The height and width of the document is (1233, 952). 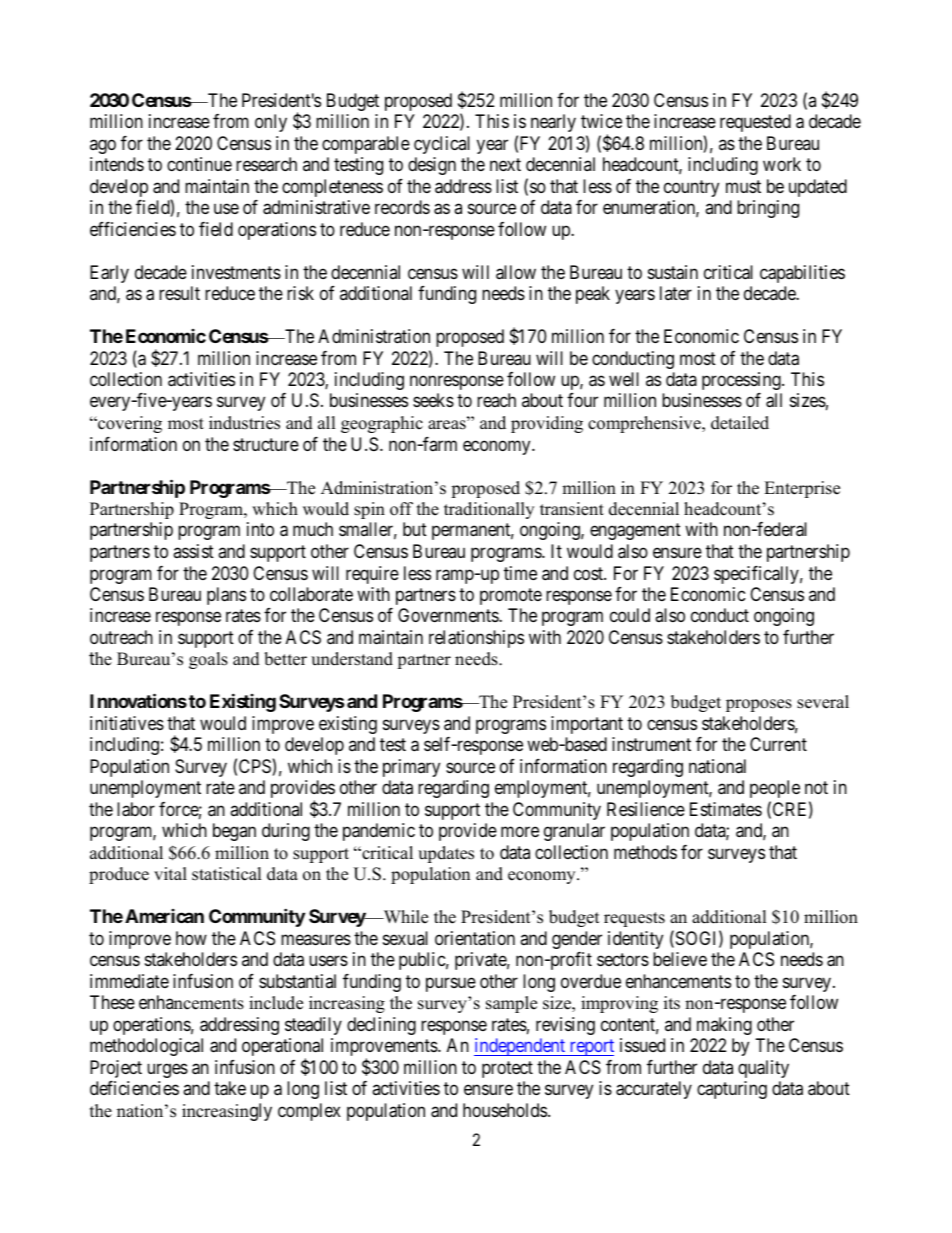 What do you see at coordinates (742, 381) in the document?
I see `processing` at bounding box center [742, 381].
